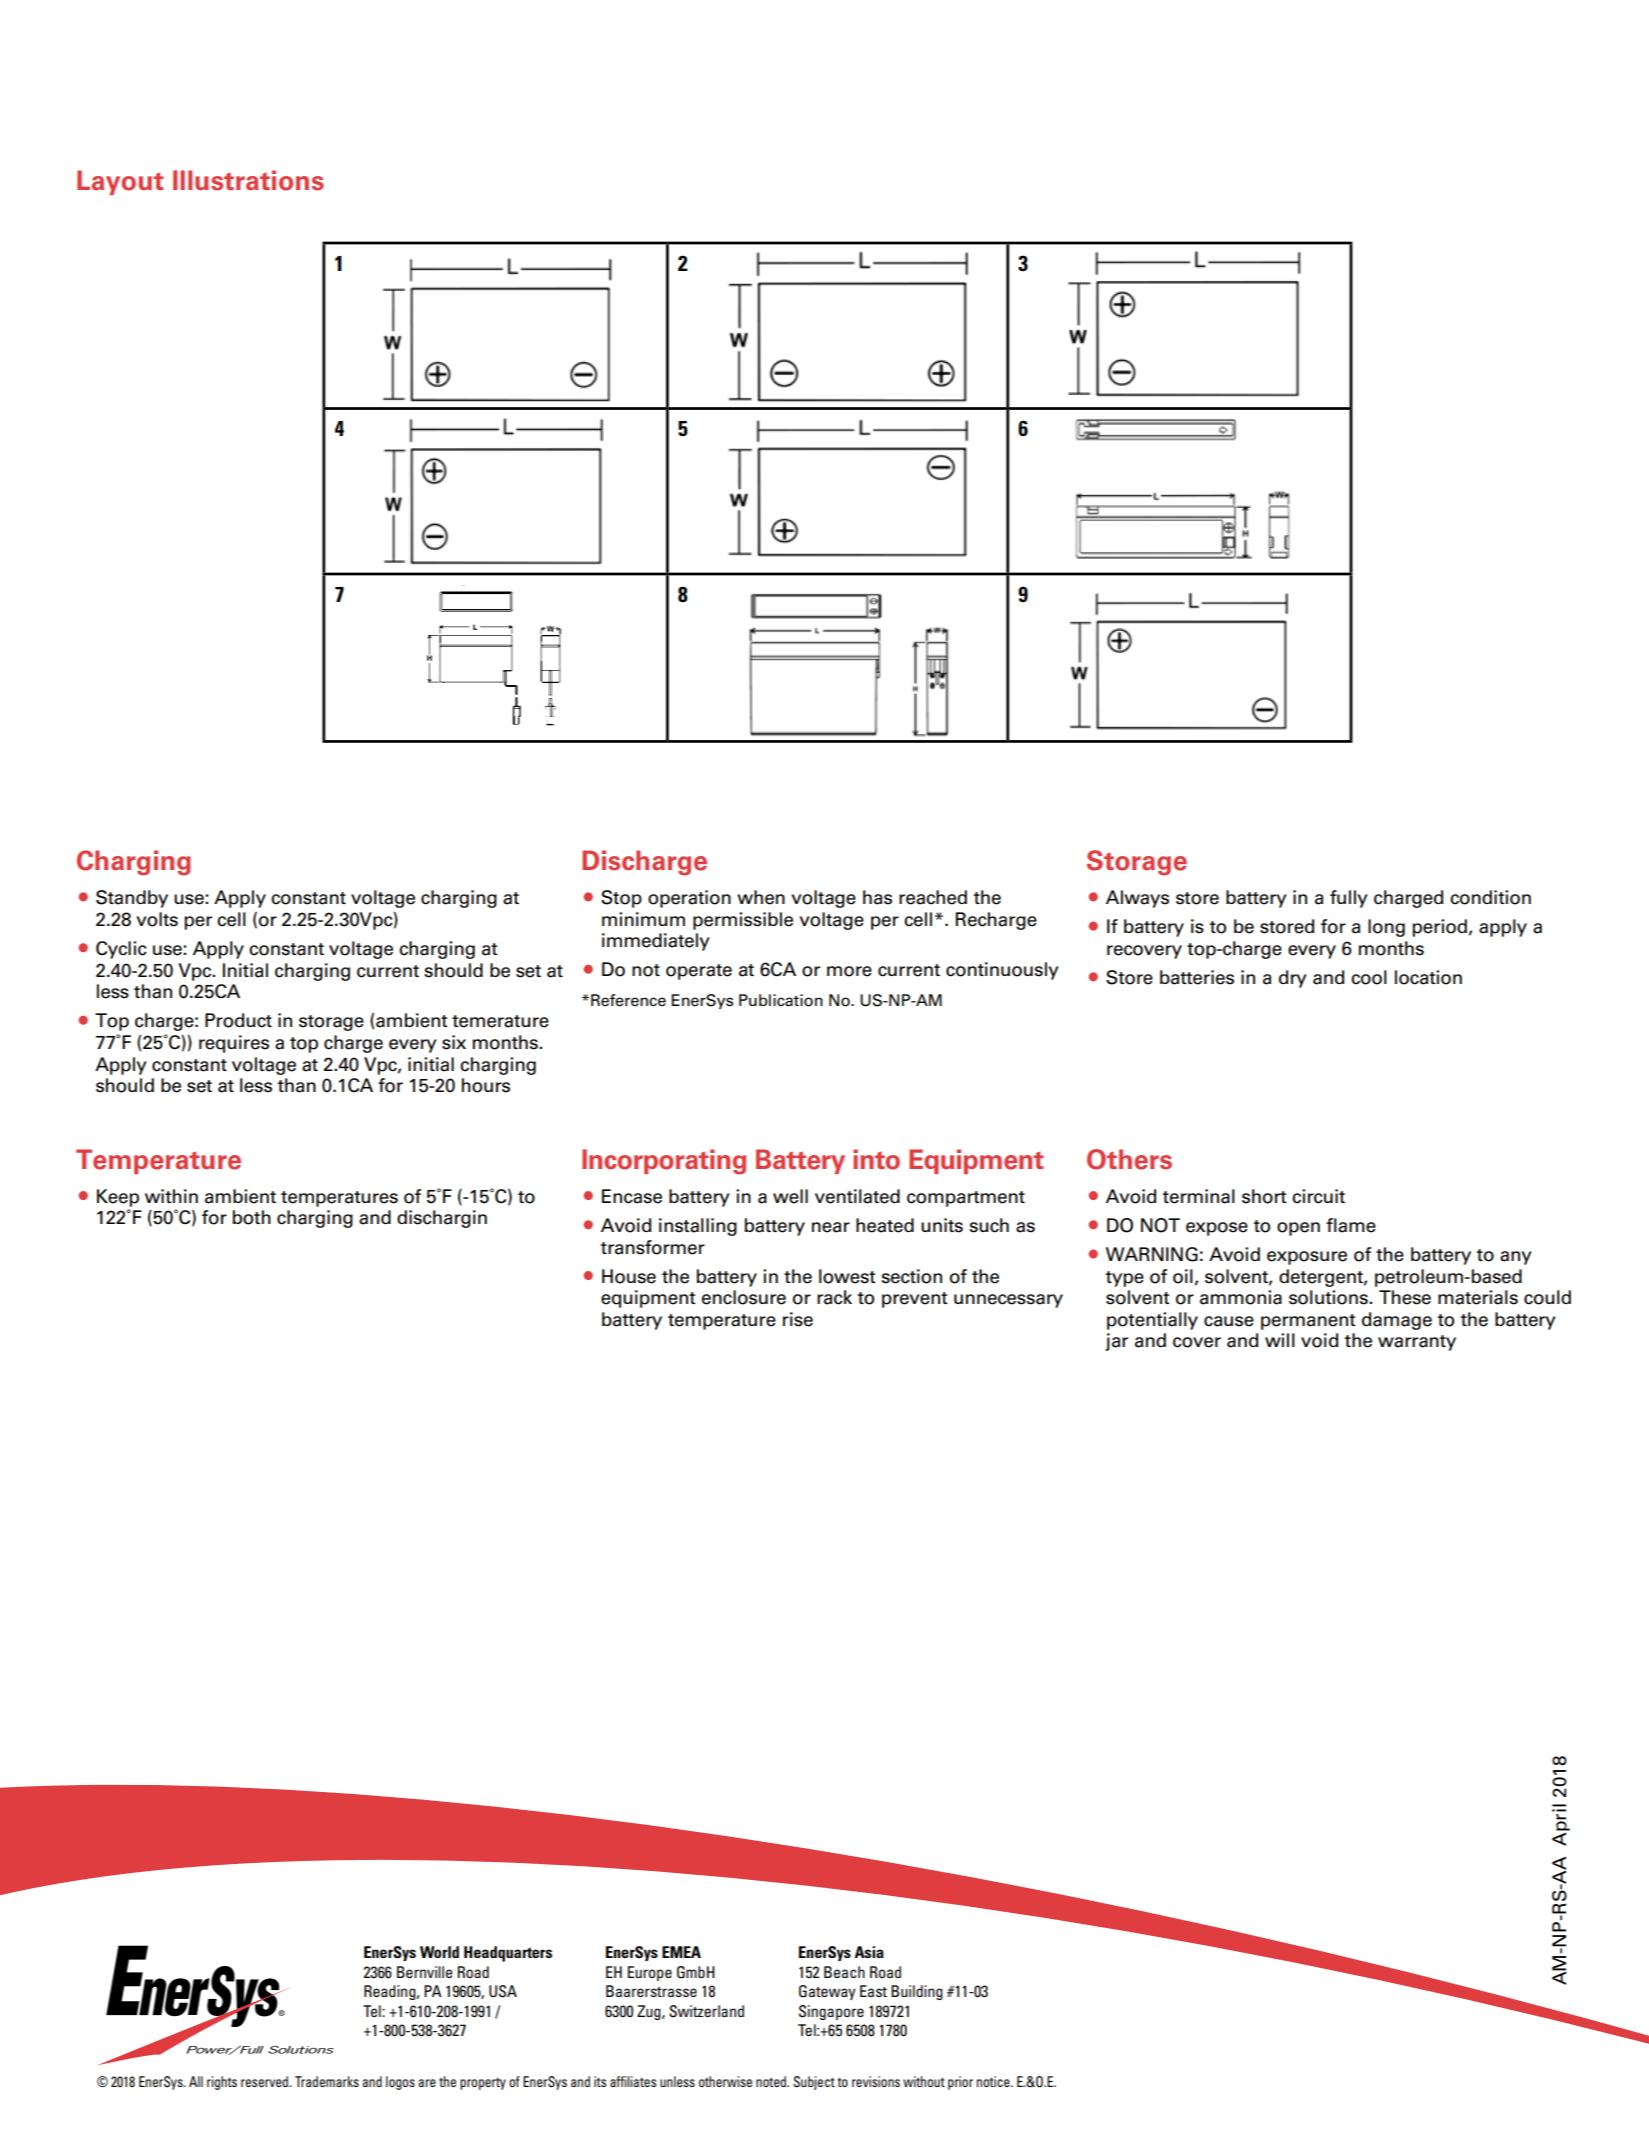 The width and height of the screenshot is (1649, 2134). What do you see at coordinates (120, 182) in the screenshot?
I see `Layout` at bounding box center [120, 182].
